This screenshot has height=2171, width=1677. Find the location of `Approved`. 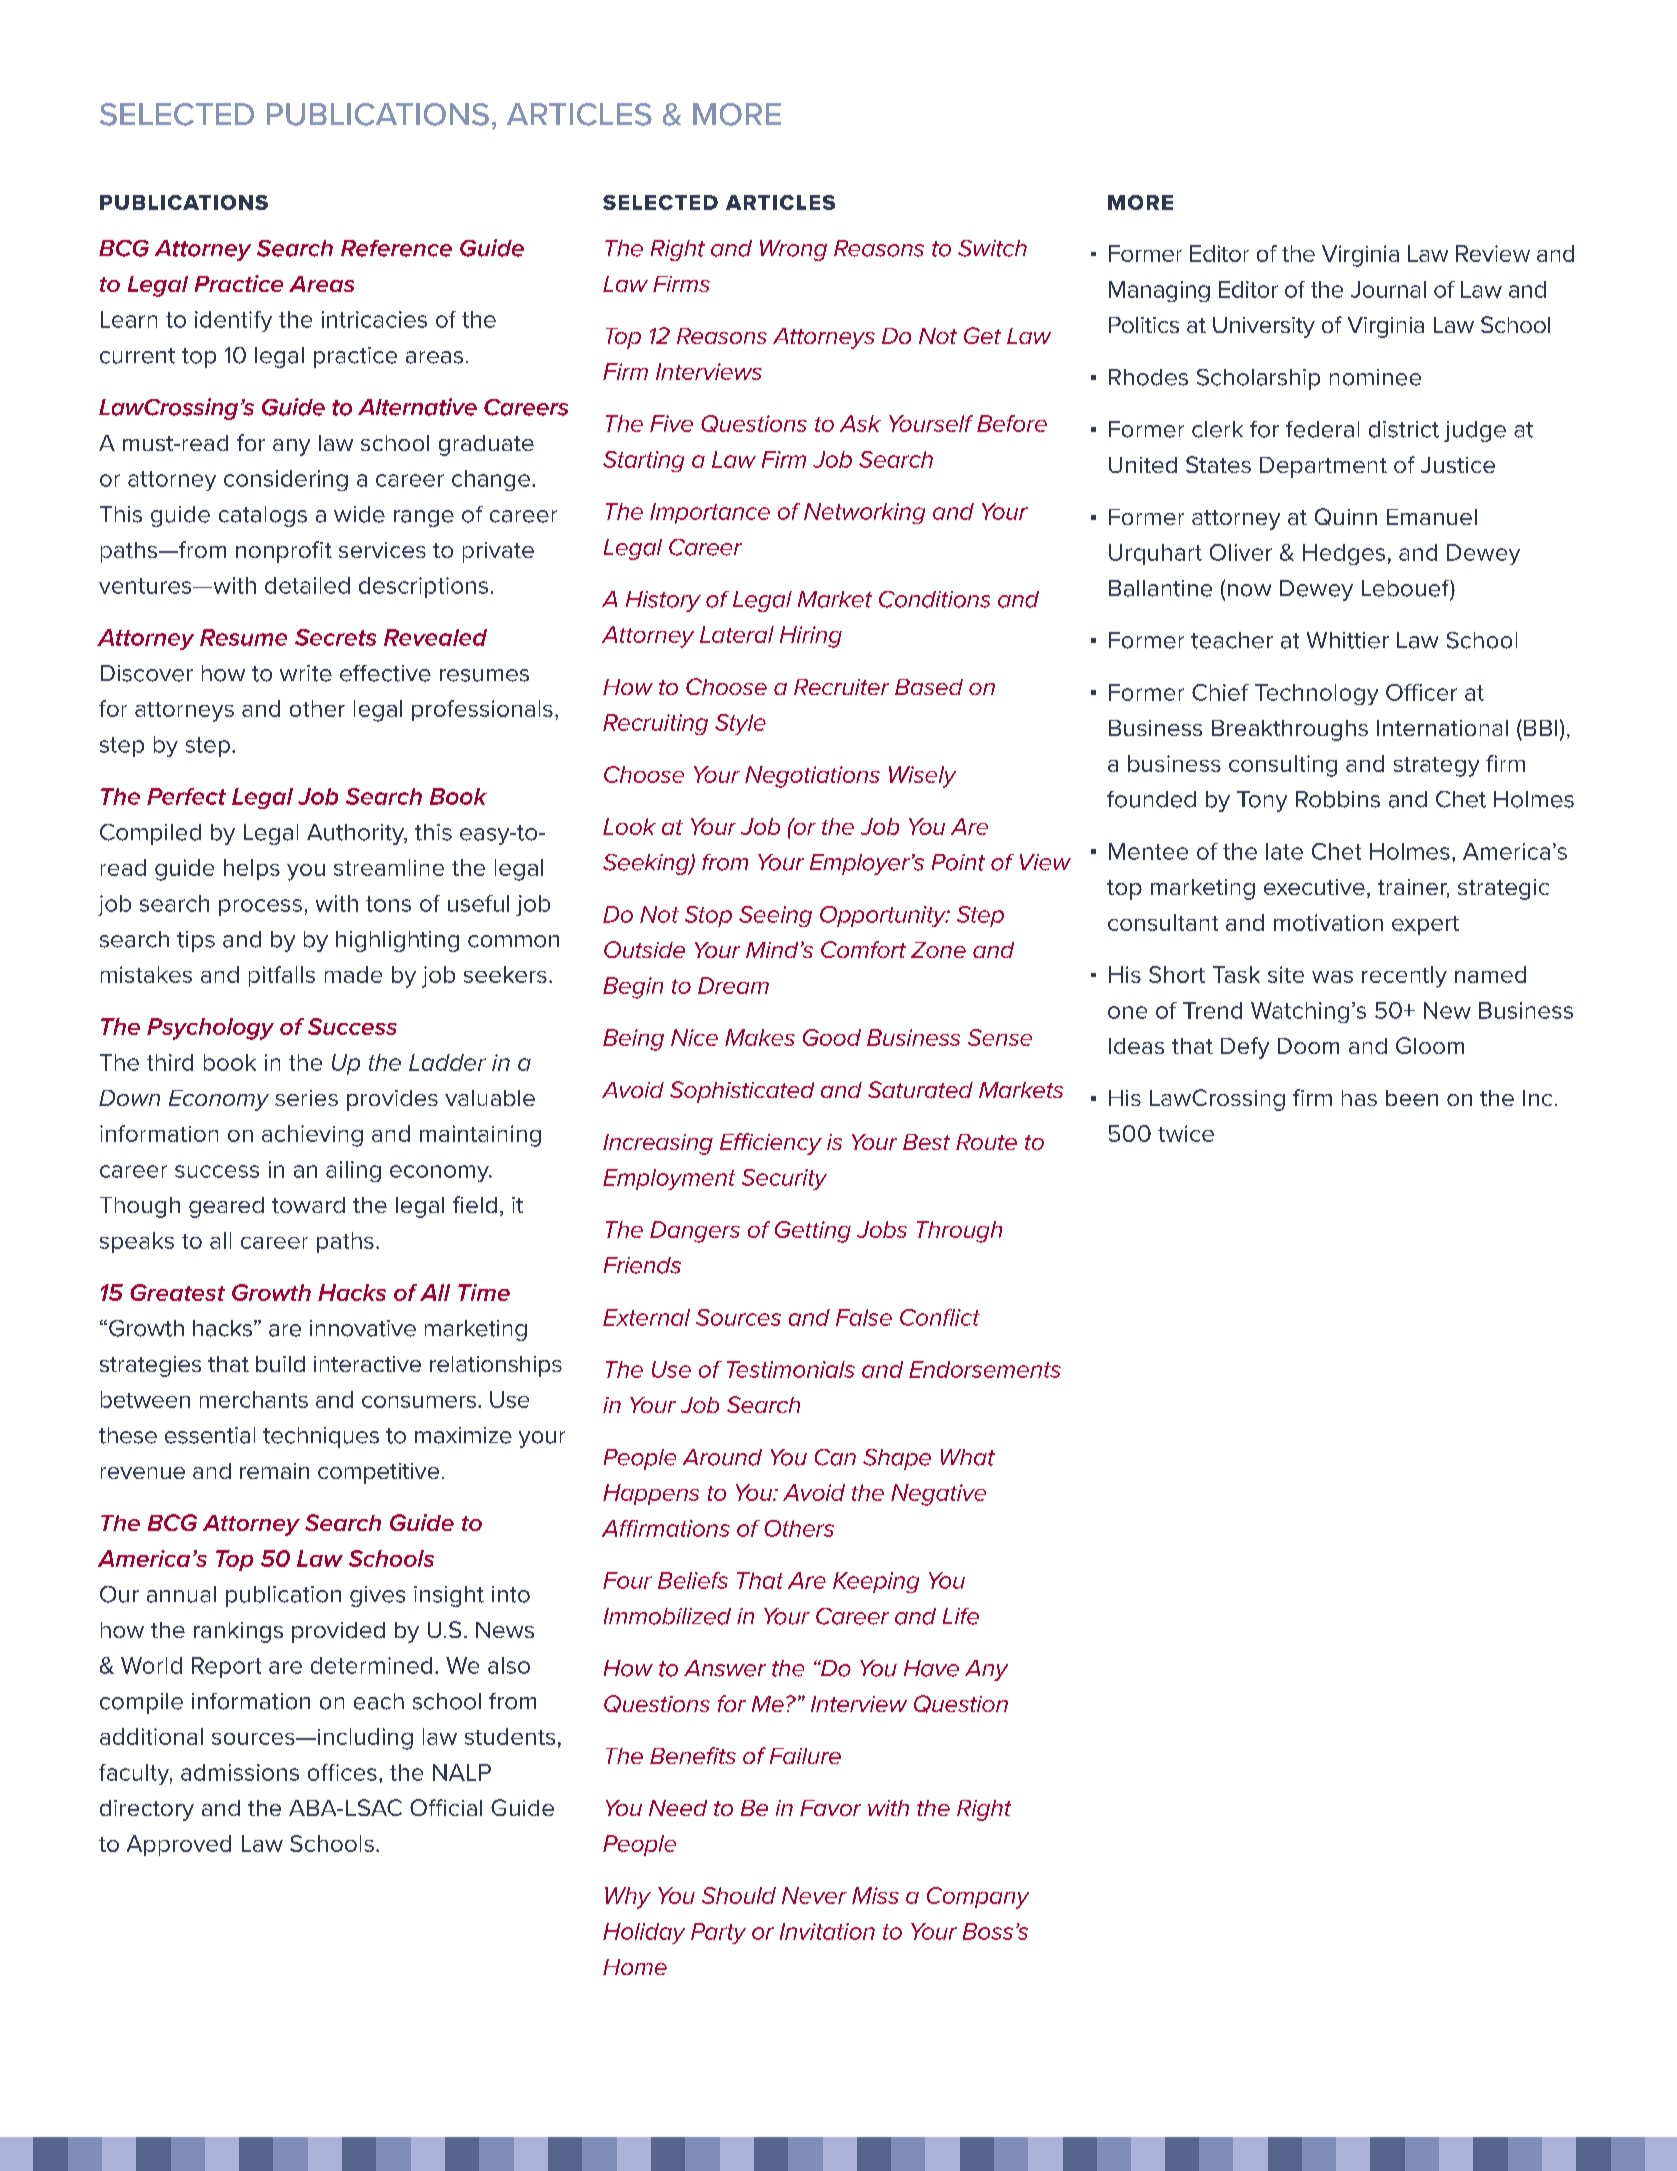

Approved is located at coordinates (179, 1845).
